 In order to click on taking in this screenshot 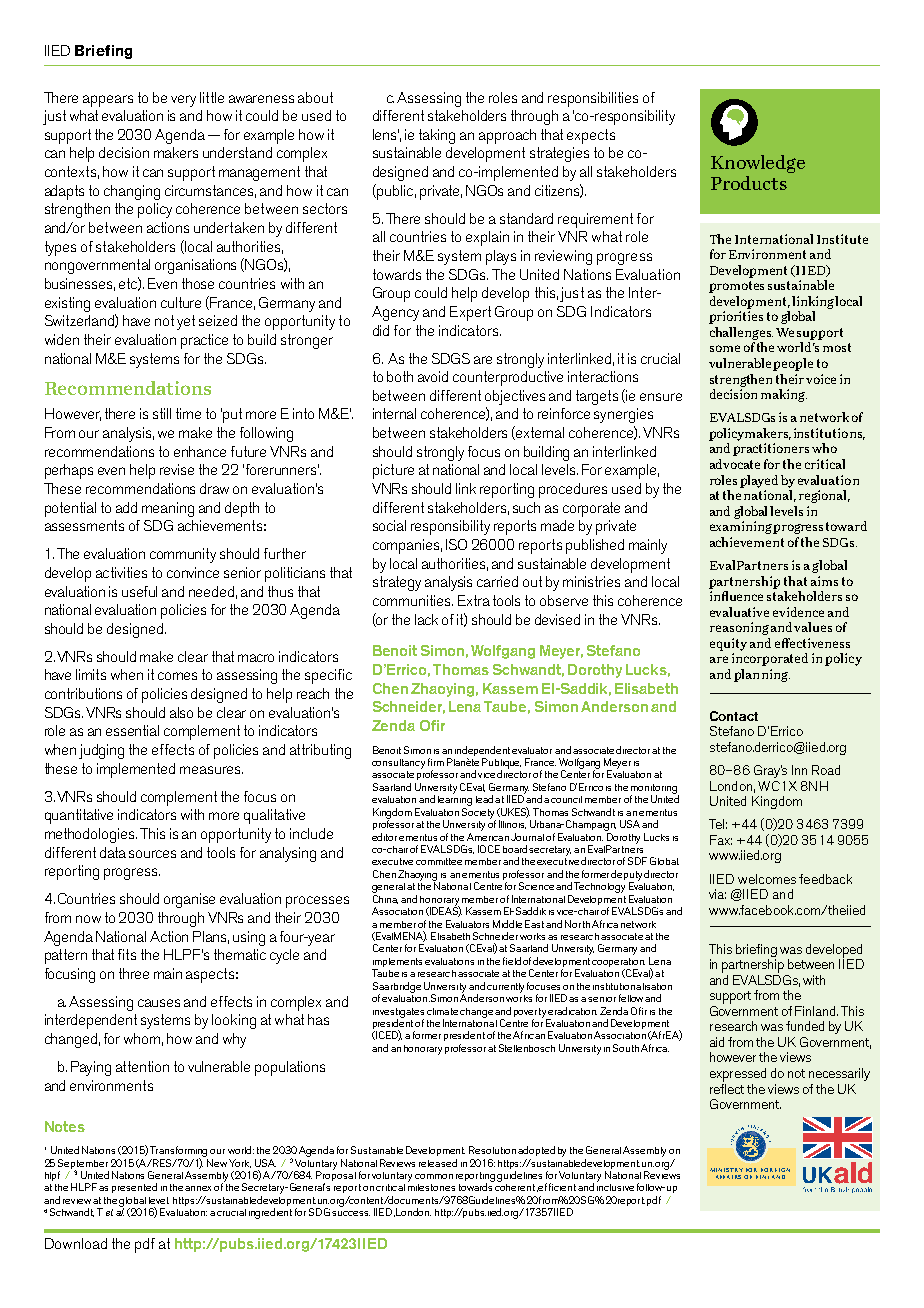, I will do `click(437, 136)`.
